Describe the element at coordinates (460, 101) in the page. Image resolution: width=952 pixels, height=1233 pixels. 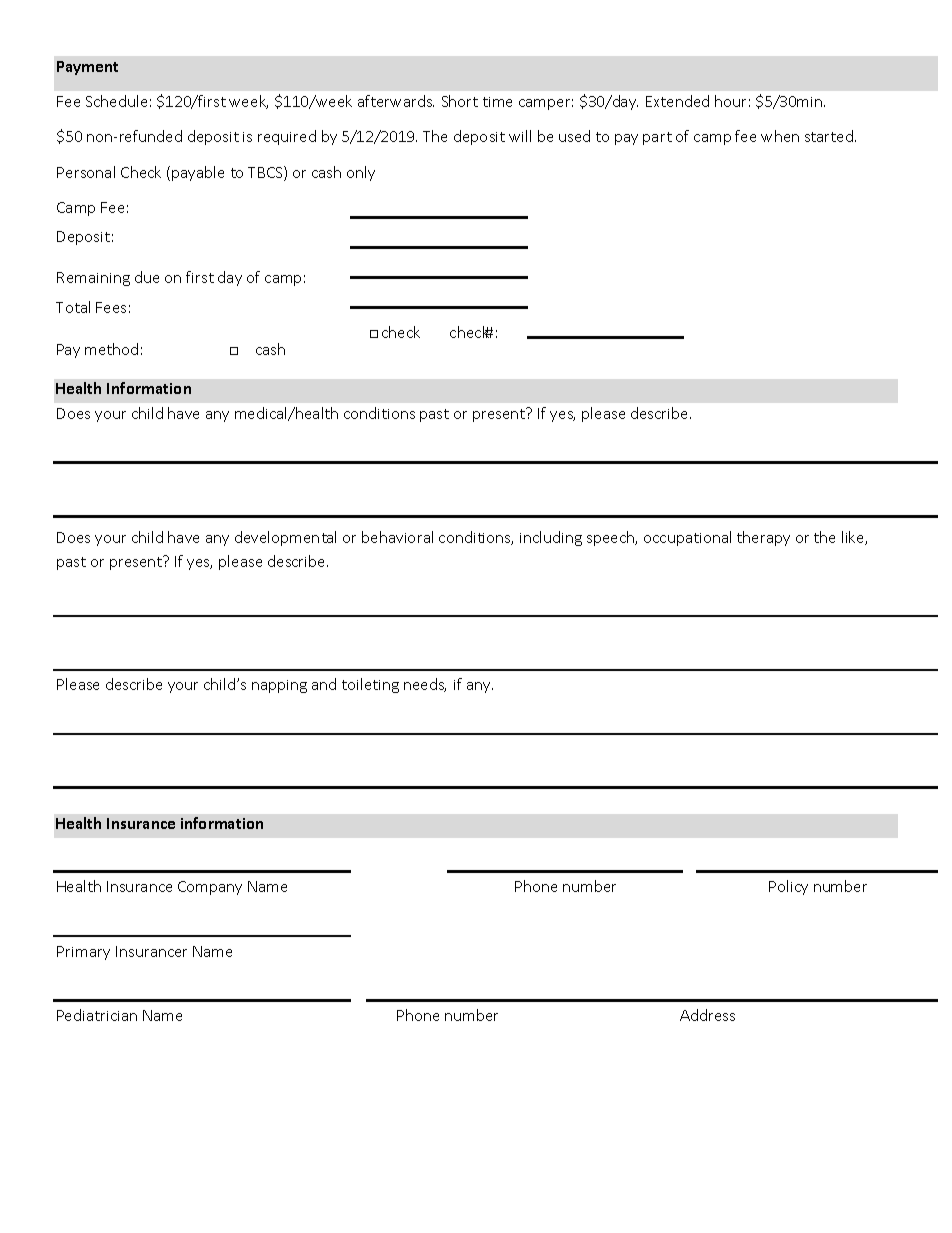
I see `Short` at that location.
